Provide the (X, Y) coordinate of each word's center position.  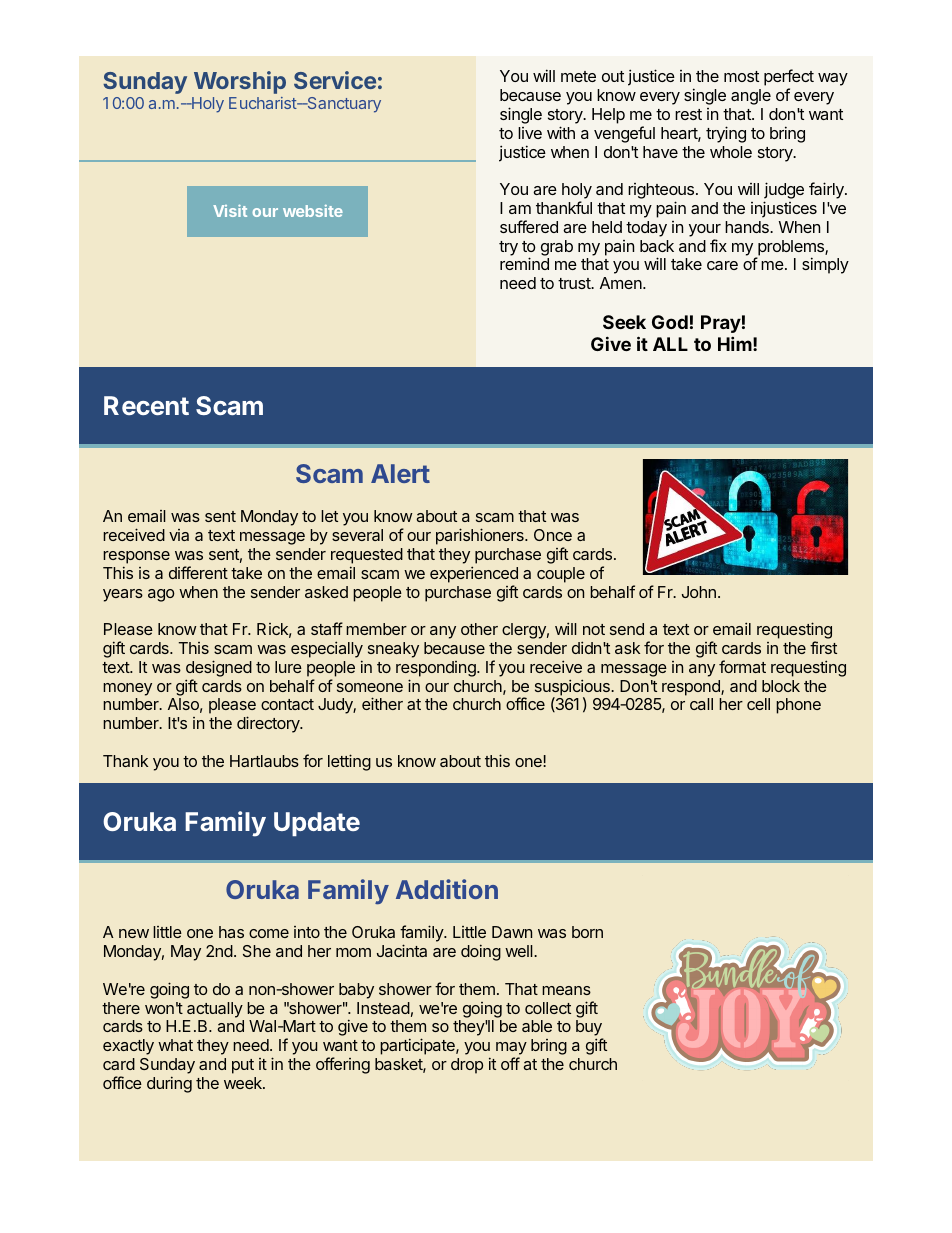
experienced (474, 574)
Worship (240, 82)
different (198, 572)
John (699, 592)
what (175, 1045)
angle (751, 97)
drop (467, 1066)
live (530, 133)
